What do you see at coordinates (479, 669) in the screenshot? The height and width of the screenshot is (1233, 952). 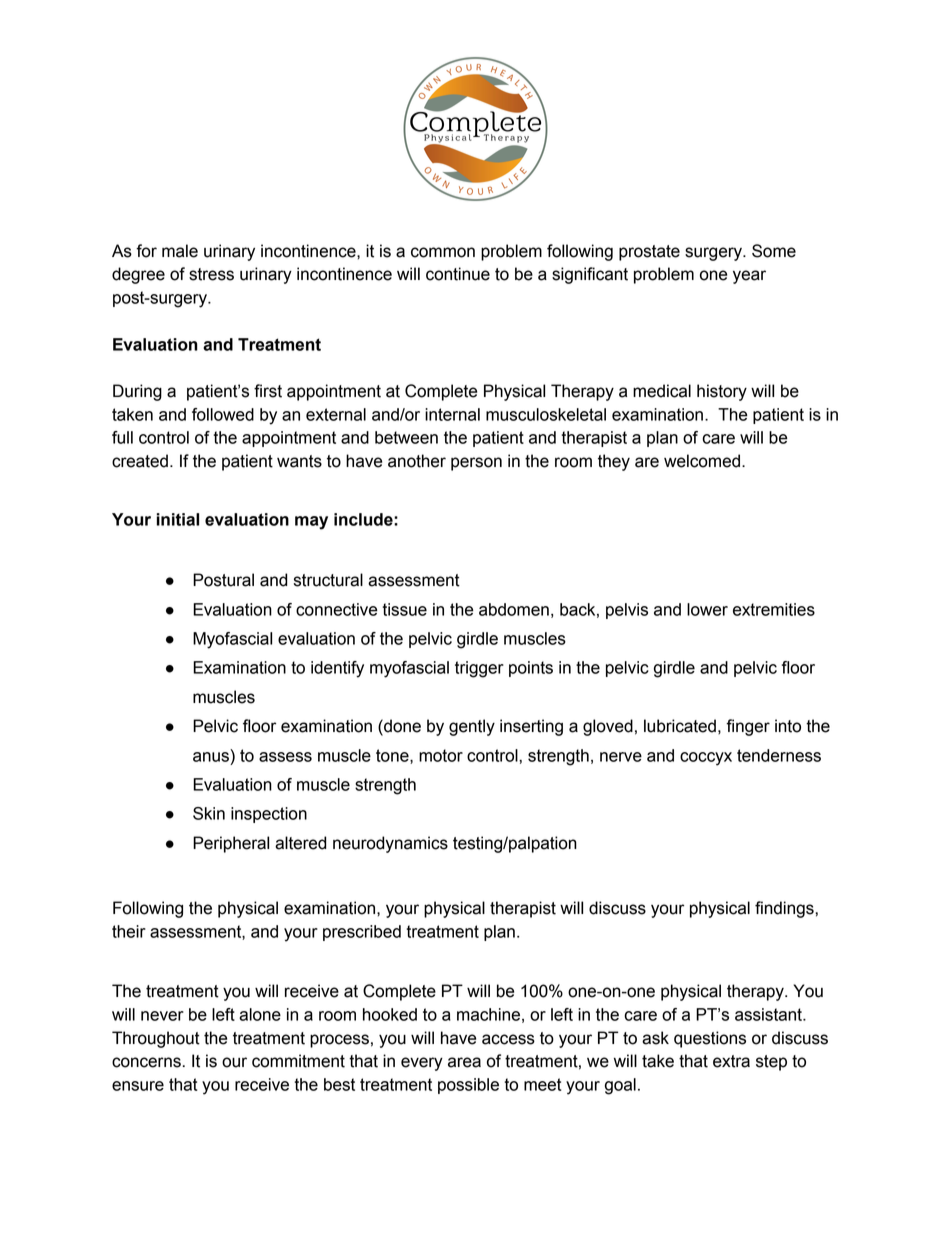 I see `trigger` at bounding box center [479, 669].
